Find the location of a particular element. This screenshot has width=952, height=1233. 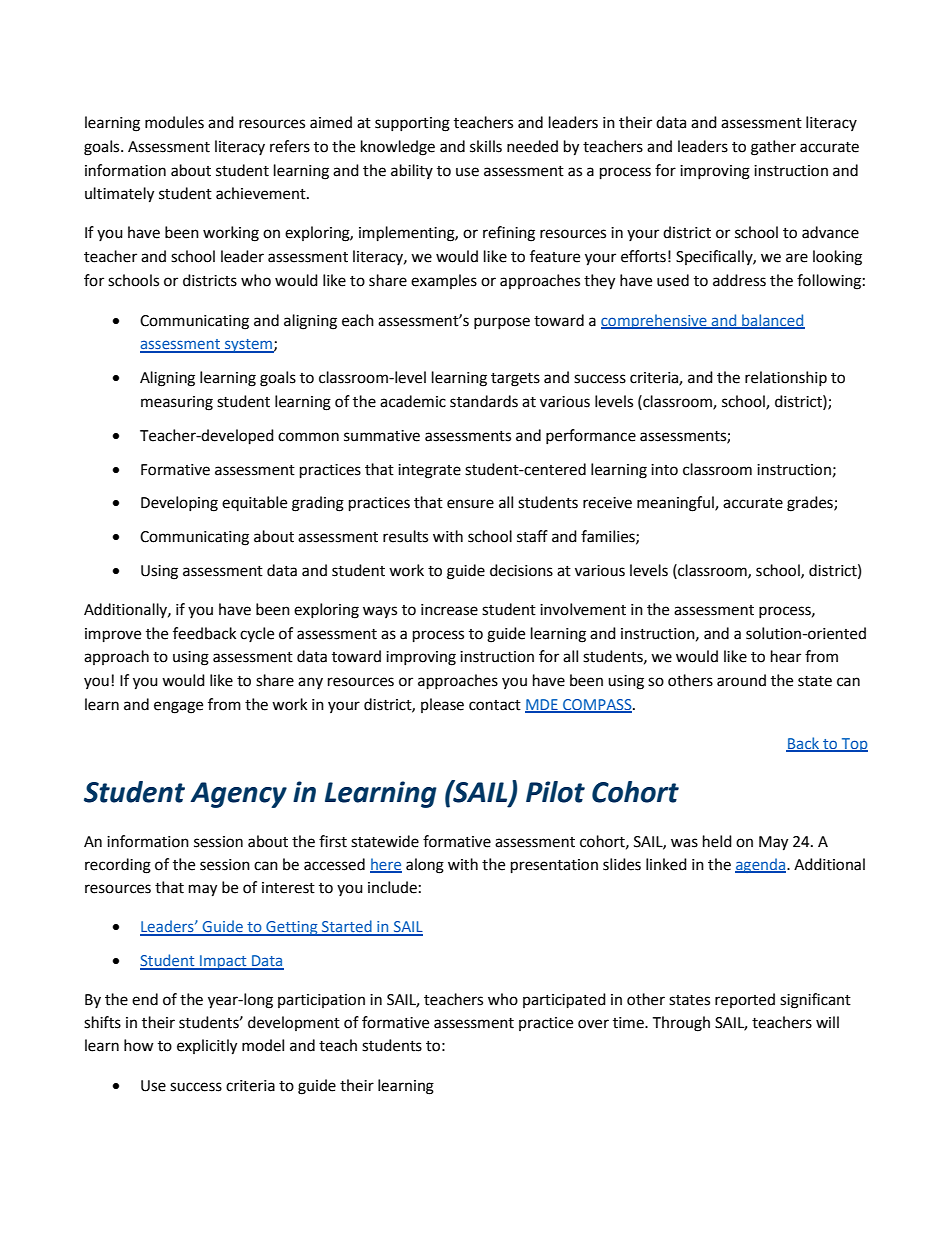

skills is located at coordinates (486, 146).
